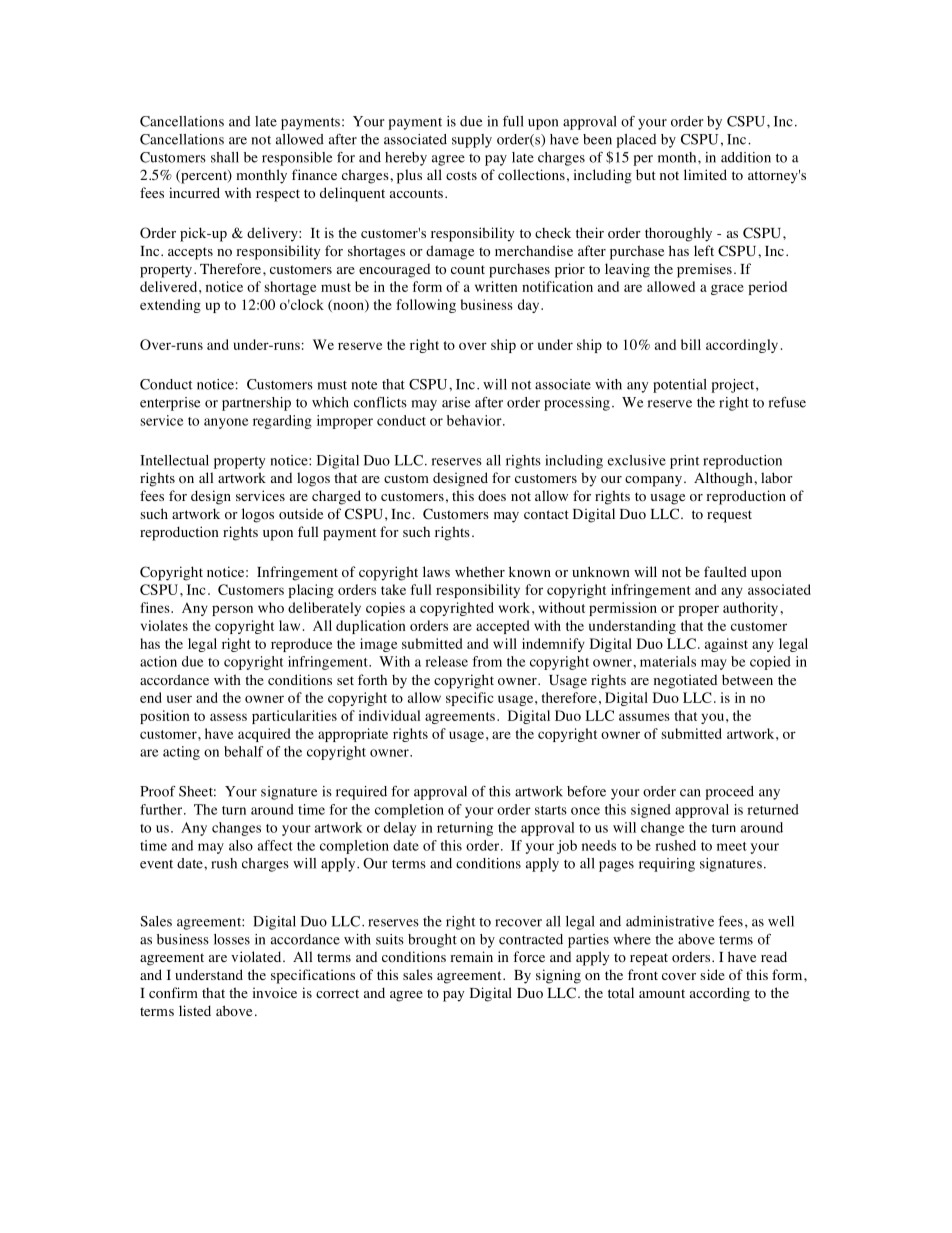 The height and width of the document is (1233, 952). Describe the element at coordinates (275, 993) in the document. I see `invoice` at that location.
